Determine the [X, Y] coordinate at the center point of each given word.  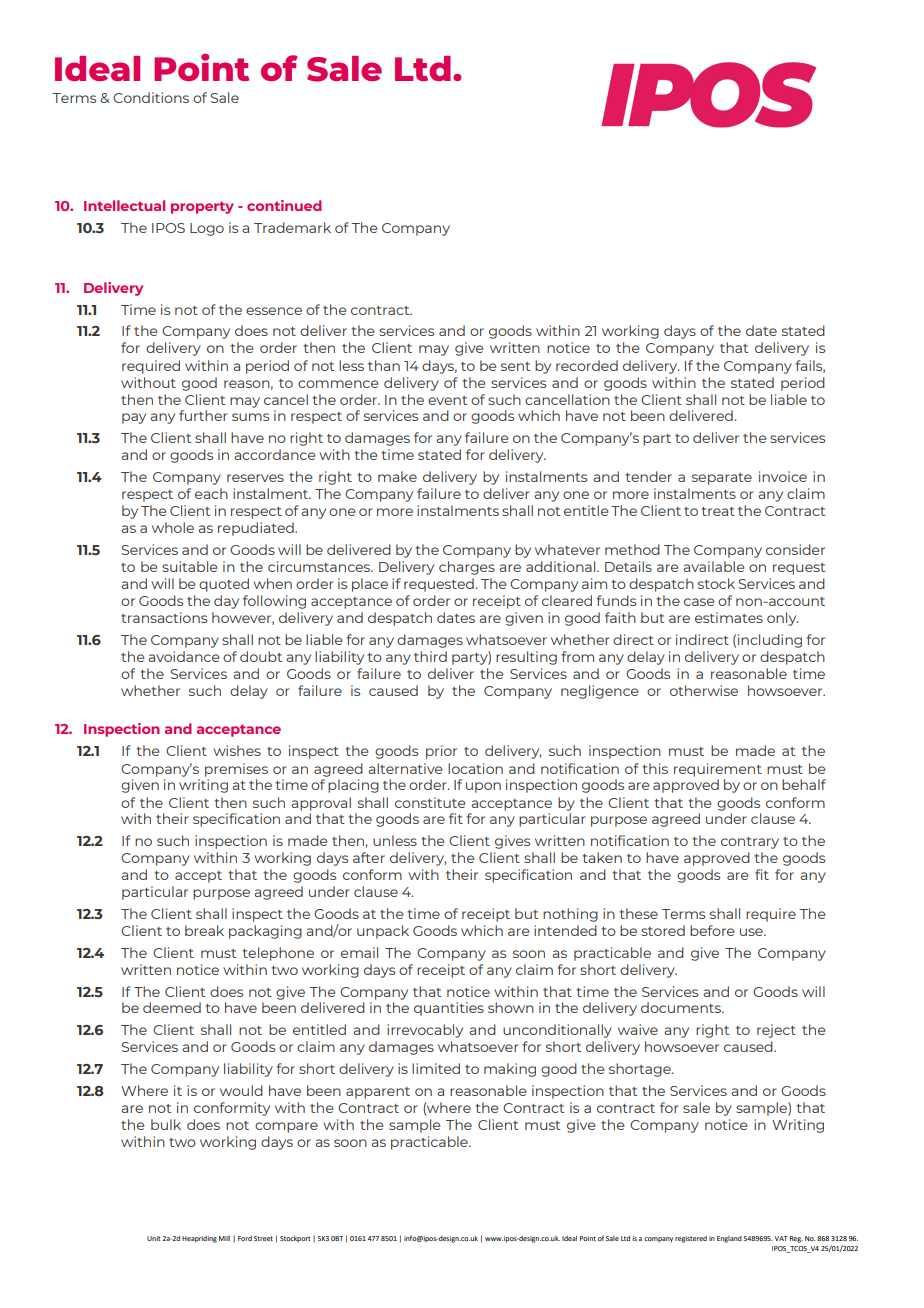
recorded [587, 365]
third [430, 656]
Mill [224, 1238]
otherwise [704, 690]
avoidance [184, 656]
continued [284, 205]
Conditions [151, 97]
